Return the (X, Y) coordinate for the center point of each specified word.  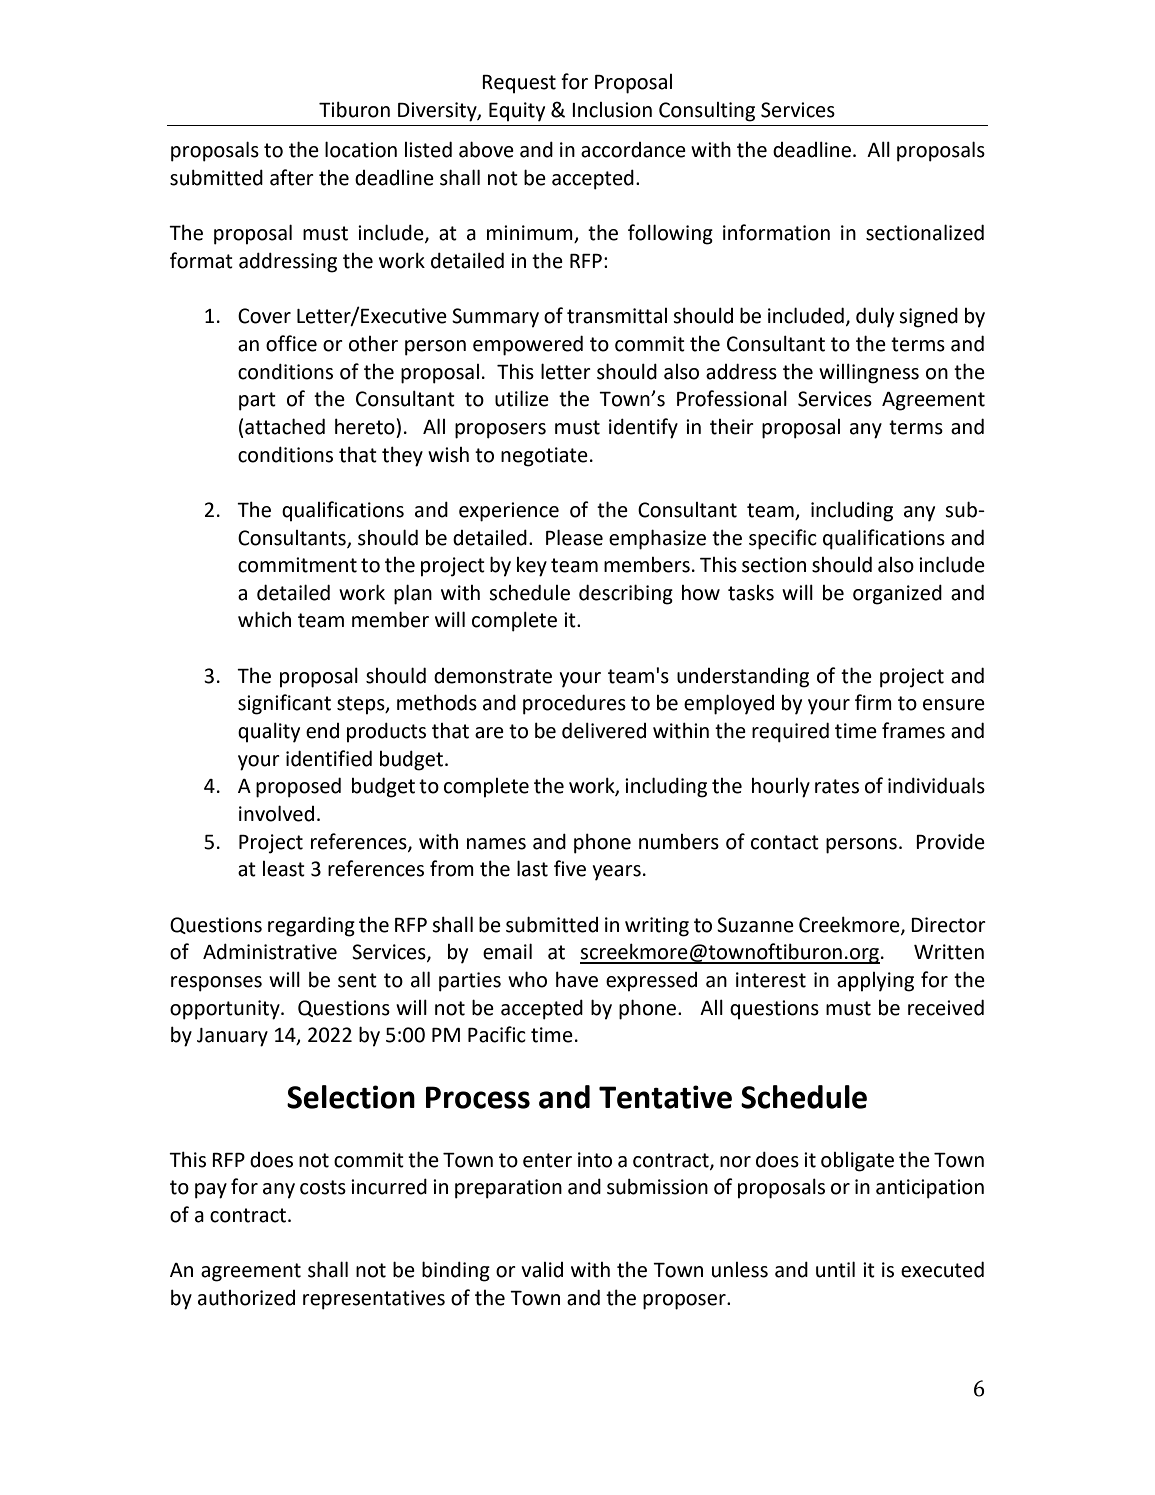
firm (873, 702)
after (292, 177)
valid (542, 1270)
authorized (246, 1298)
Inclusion (612, 110)
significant (284, 704)
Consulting (707, 112)
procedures (574, 704)
